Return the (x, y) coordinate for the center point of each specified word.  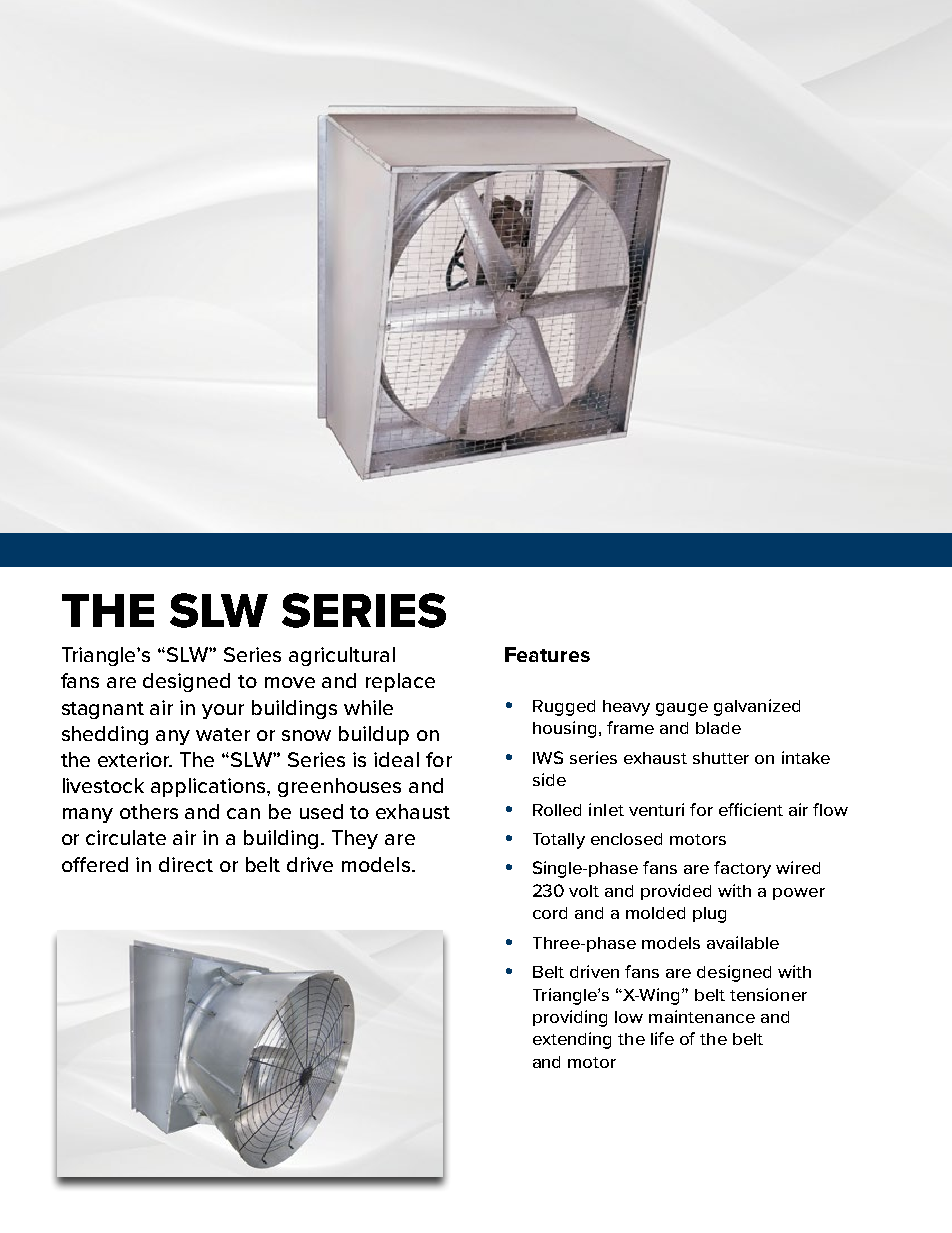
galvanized (757, 707)
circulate (126, 837)
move (290, 682)
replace (400, 682)
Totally (559, 841)
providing (570, 1018)
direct (186, 864)
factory (742, 869)
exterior (135, 759)
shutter (721, 758)
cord (550, 913)
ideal (396, 759)
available (743, 942)
